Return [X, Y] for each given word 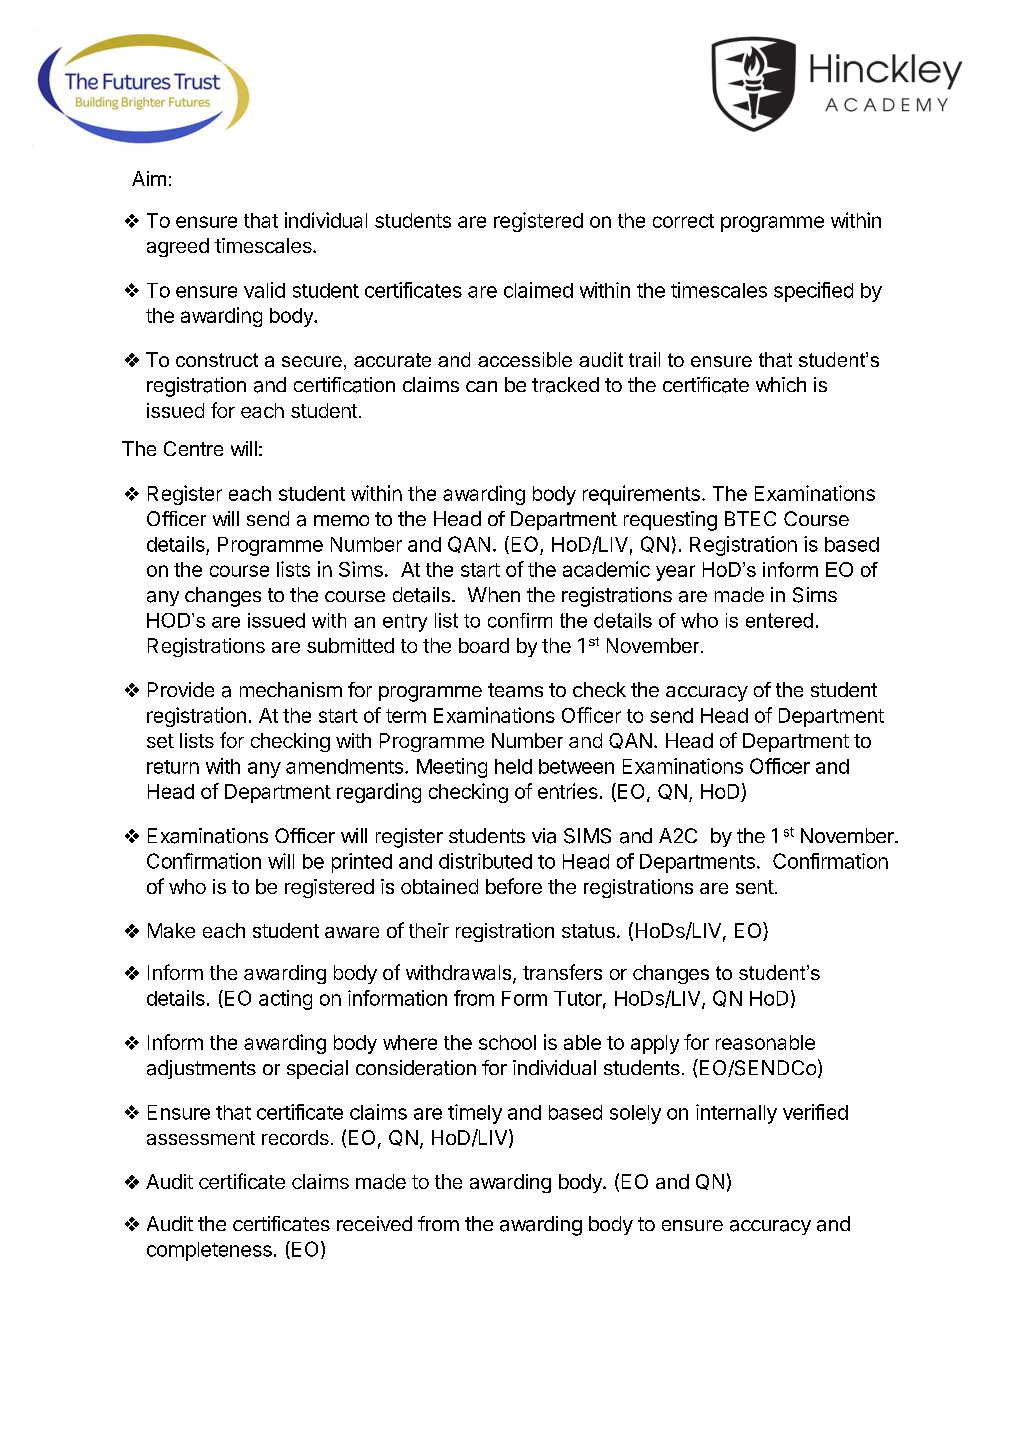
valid [264, 290]
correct [683, 221]
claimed [538, 290]
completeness [209, 1251]
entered [779, 620]
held [513, 766]
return [173, 767]
